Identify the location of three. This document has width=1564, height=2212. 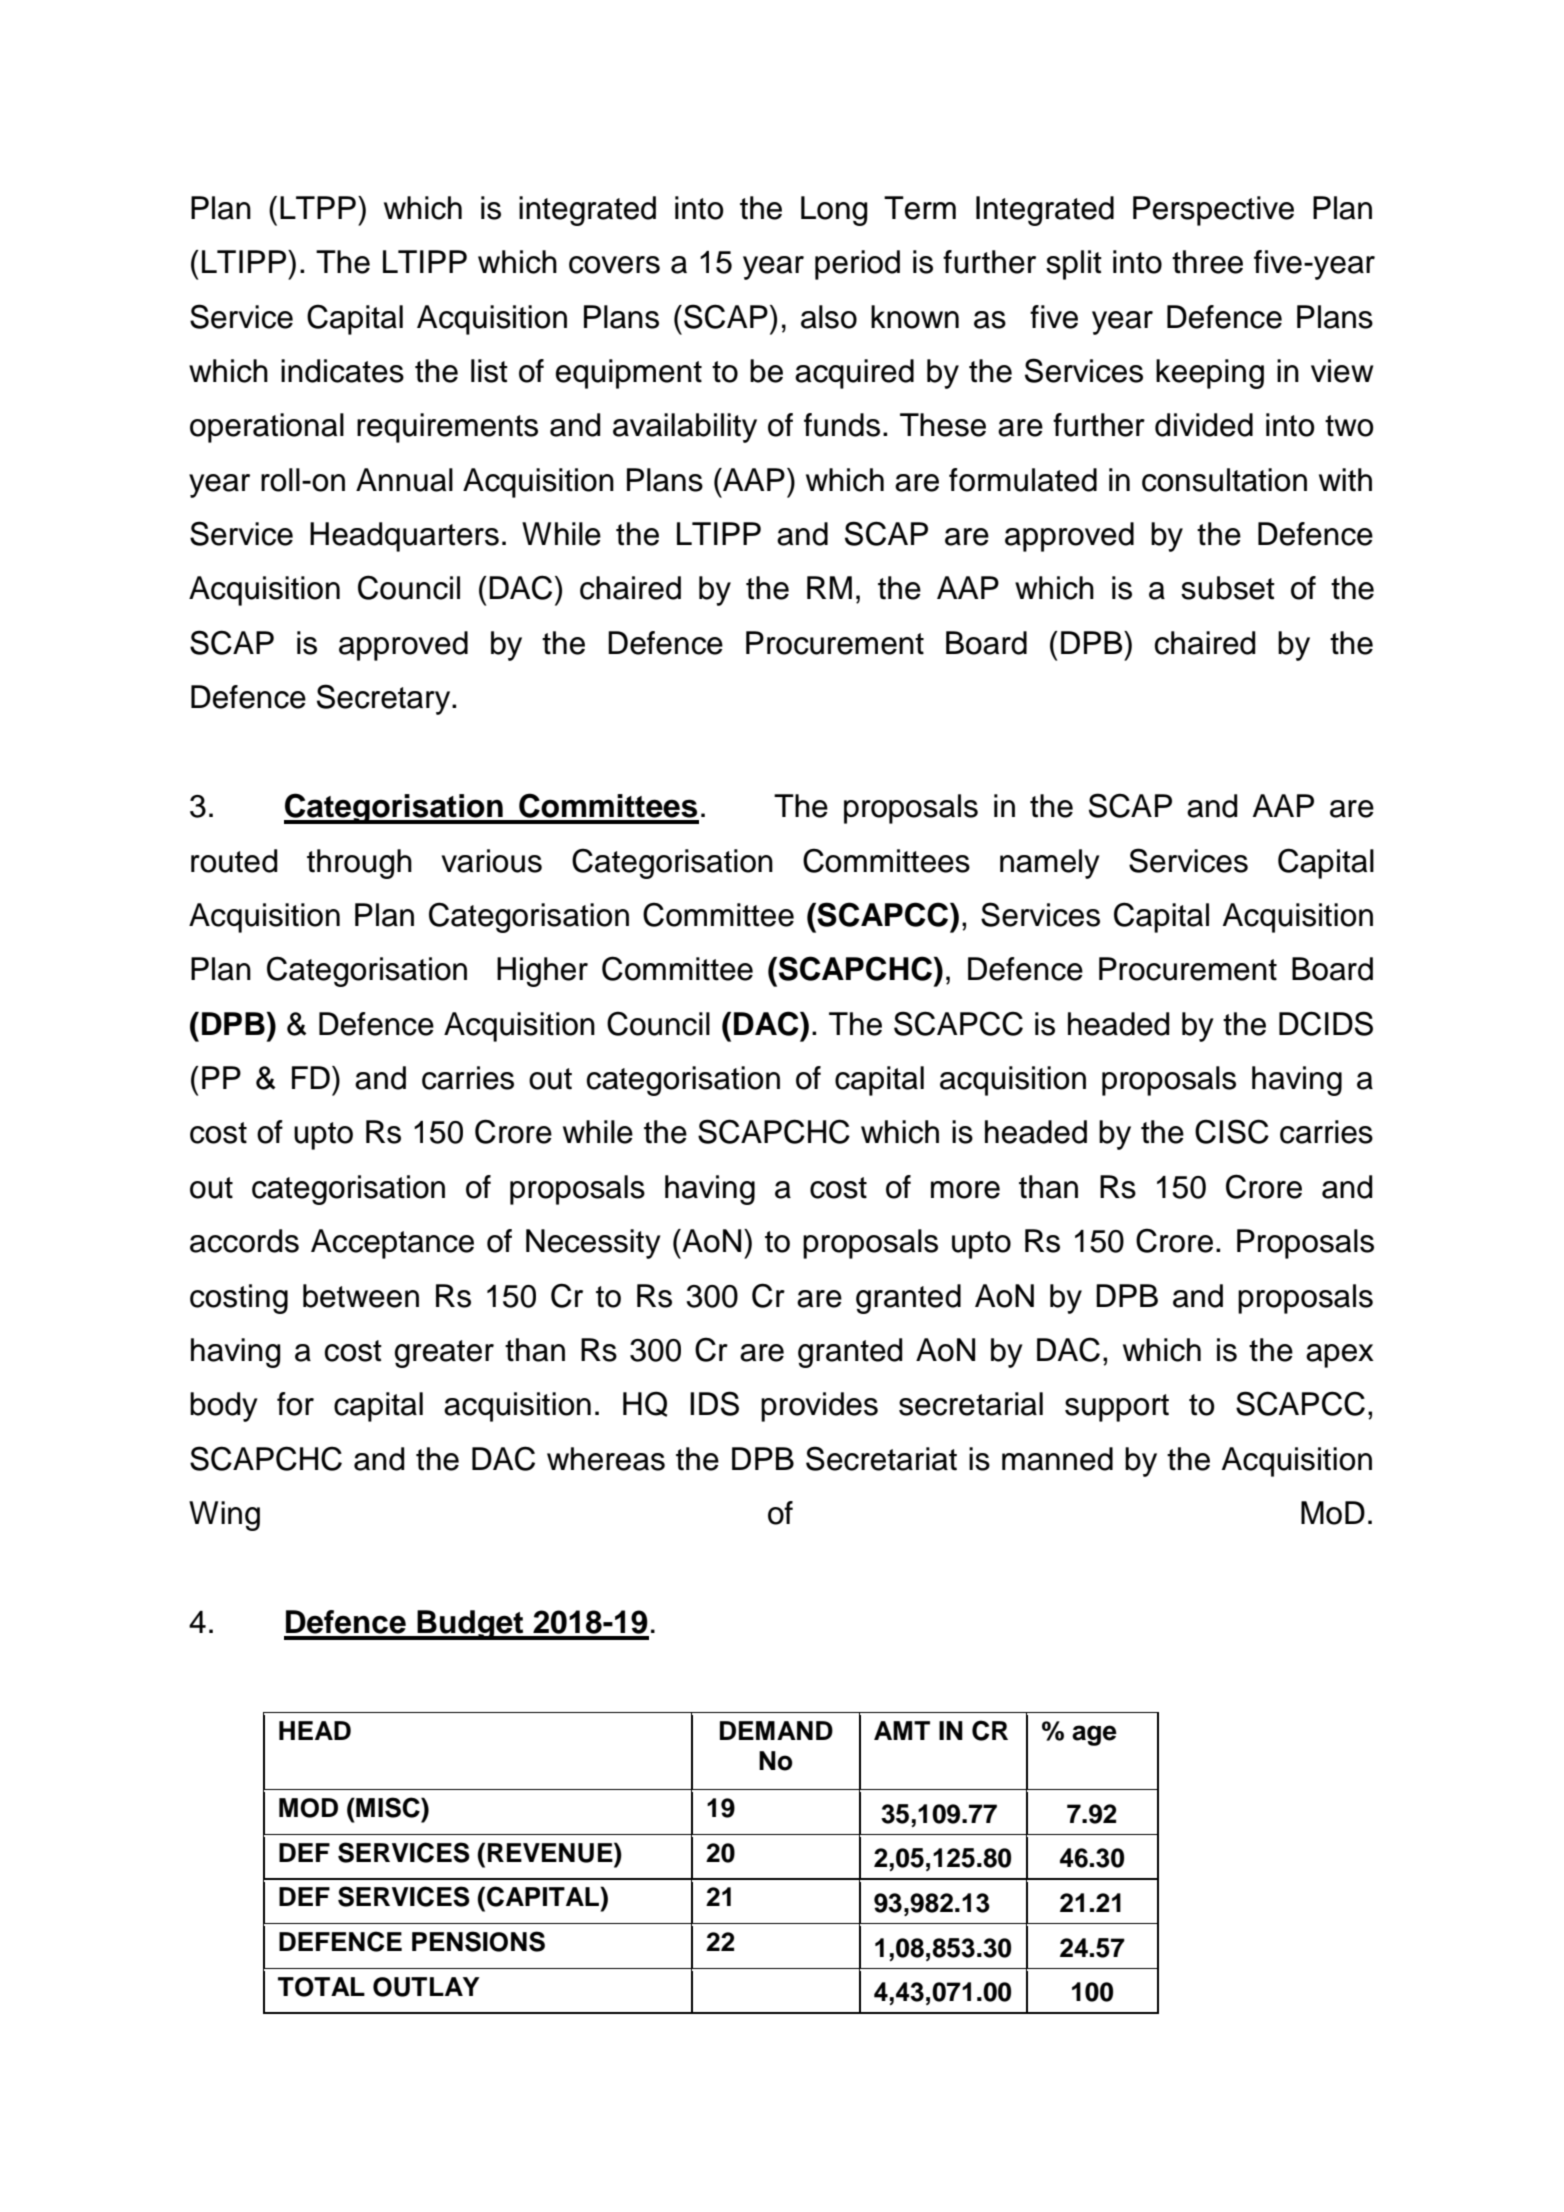
(1207, 262).
